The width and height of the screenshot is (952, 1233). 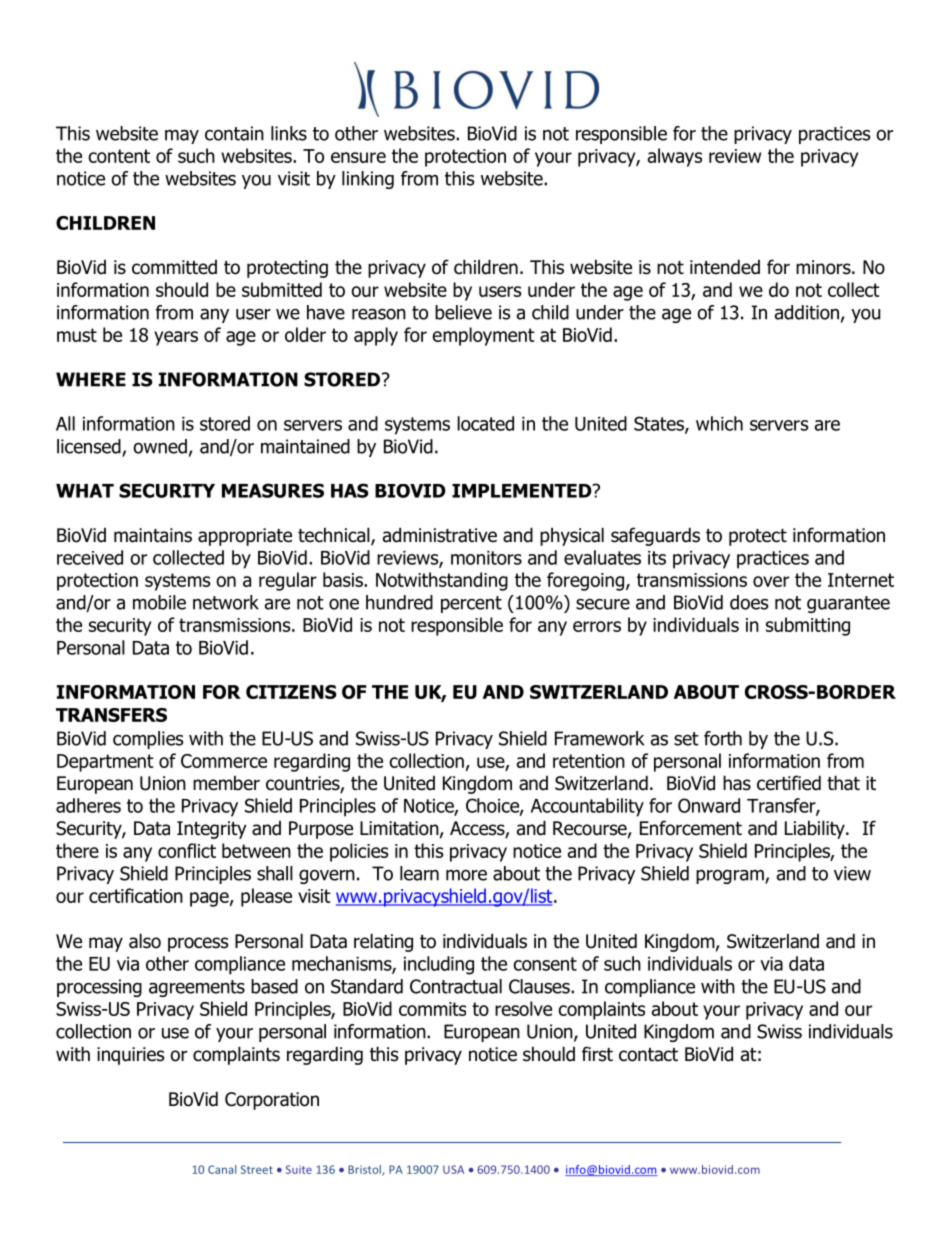 What do you see at coordinates (648, 1055) in the screenshot?
I see `contact` at bounding box center [648, 1055].
